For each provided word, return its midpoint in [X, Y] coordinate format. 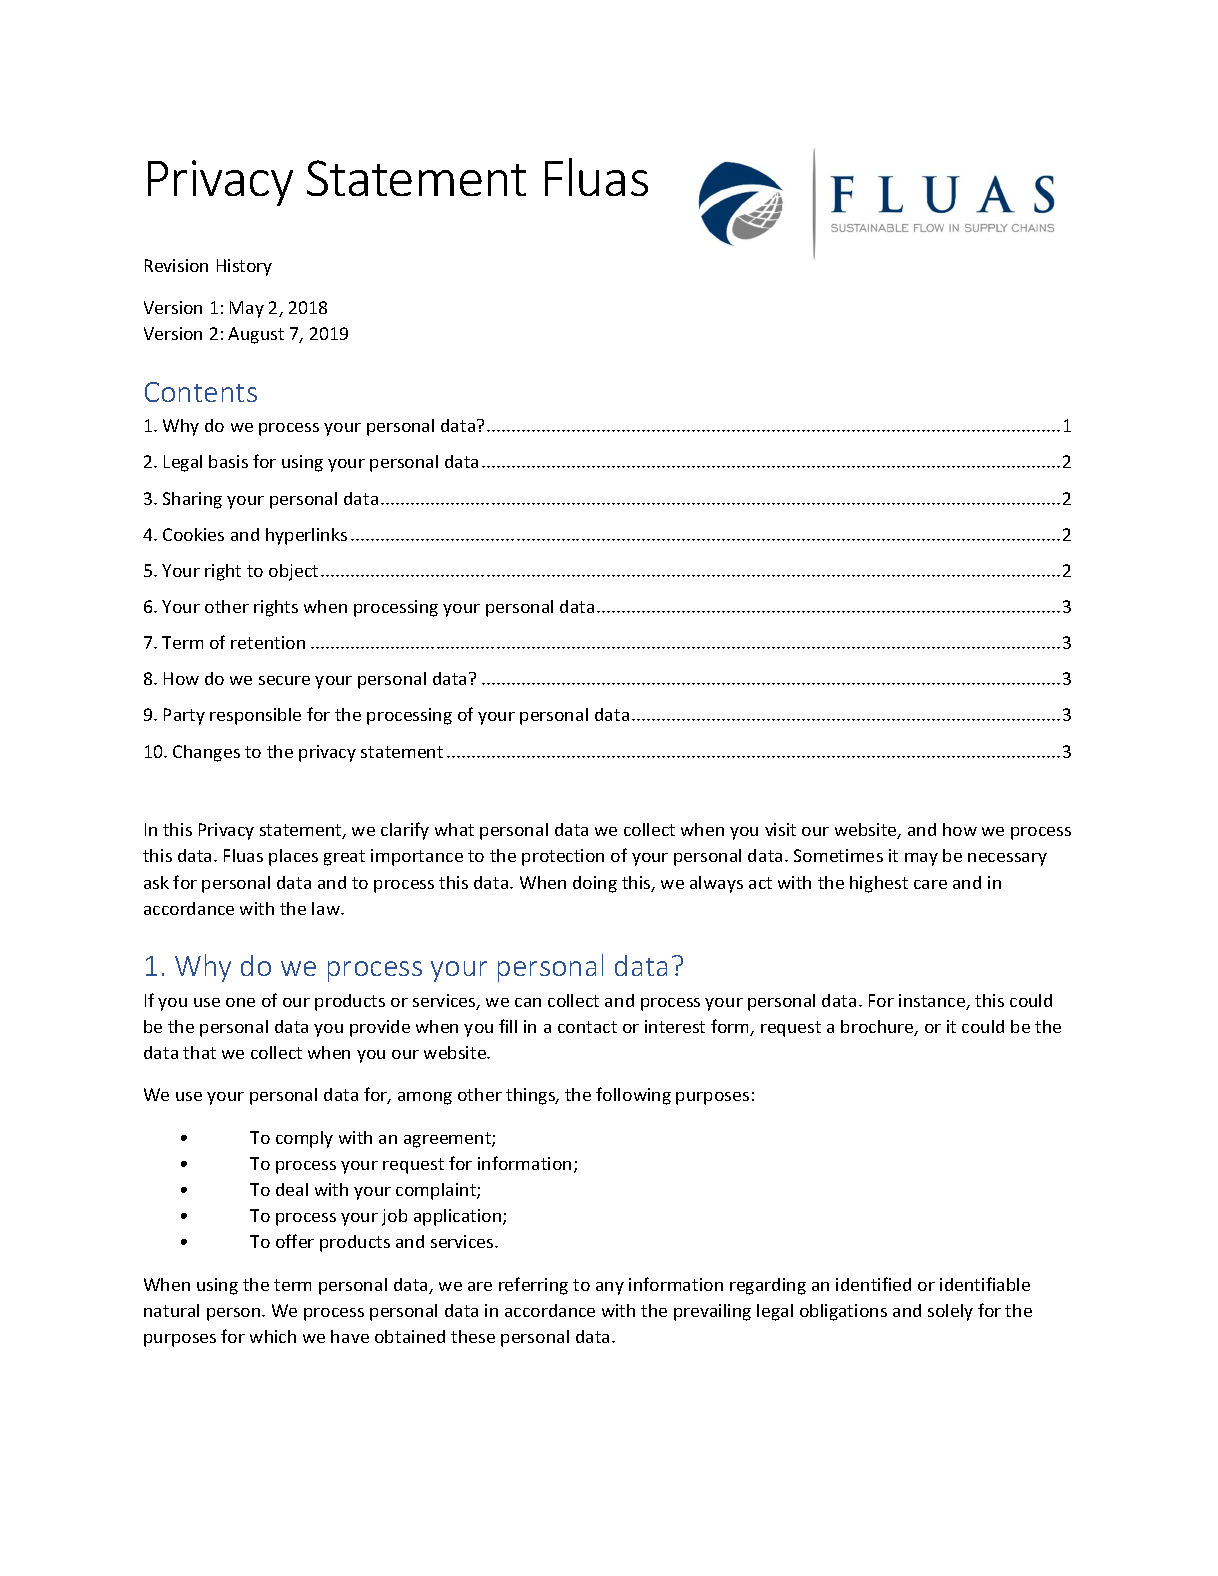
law [327, 908]
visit [780, 829]
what [454, 829]
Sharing [192, 500]
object [293, 572]
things [532, 1096]
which [273, 1336]
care [930, 884]
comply [304, 1139]
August [256, 335]
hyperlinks [306, 536]
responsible [255, 716]
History [244, 267]
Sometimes [838, 855]
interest [675, 1026]
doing [595, 884]
